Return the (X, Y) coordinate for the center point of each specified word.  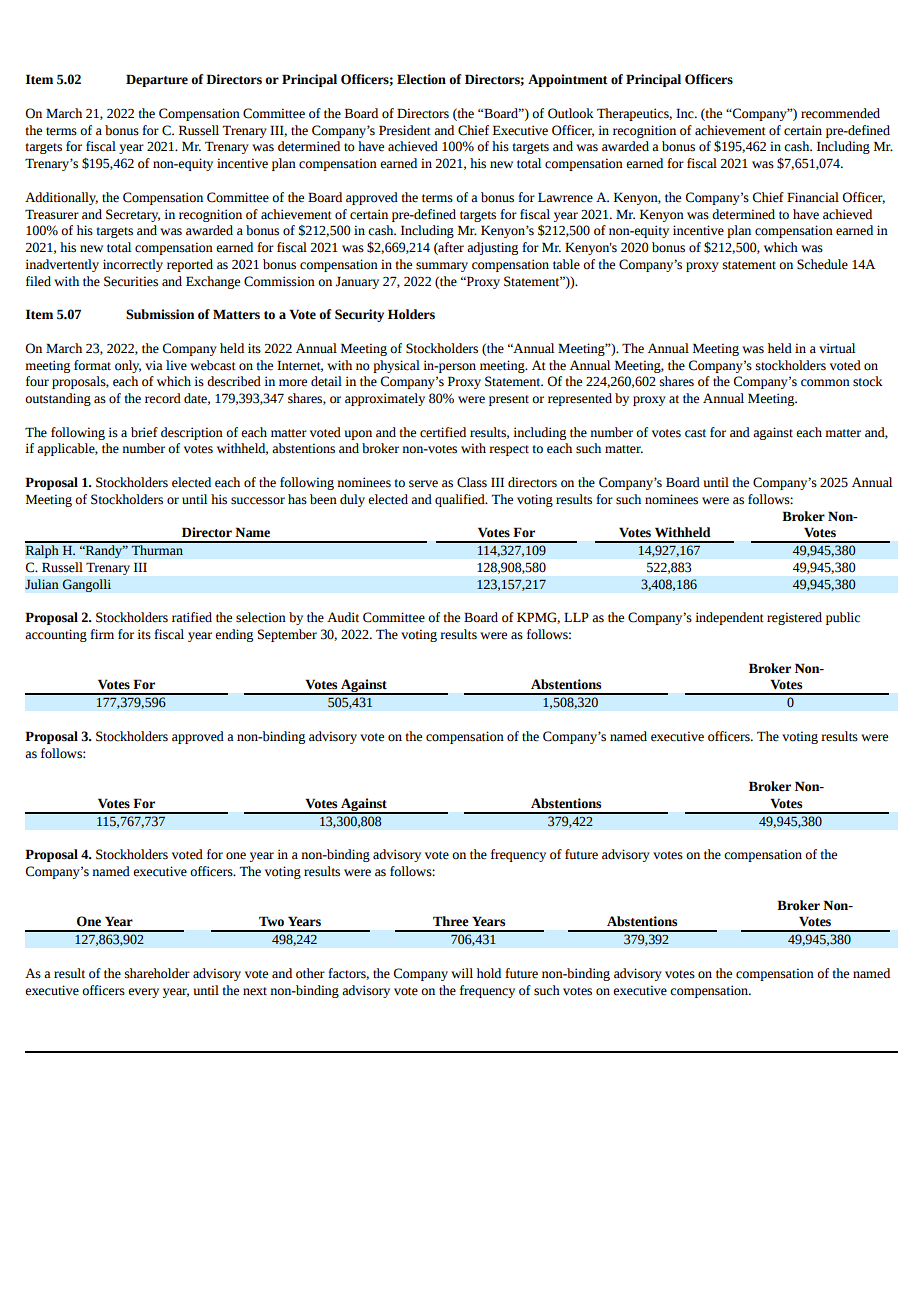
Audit (343, 617)
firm (102, 634)
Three (451, 921)
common (825, 383)
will (462, 973)
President (405, 130)
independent (729, 618)
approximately (385, 399)
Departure (157, 80)
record (163, 398)
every (143, 993)
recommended (840, 113)
